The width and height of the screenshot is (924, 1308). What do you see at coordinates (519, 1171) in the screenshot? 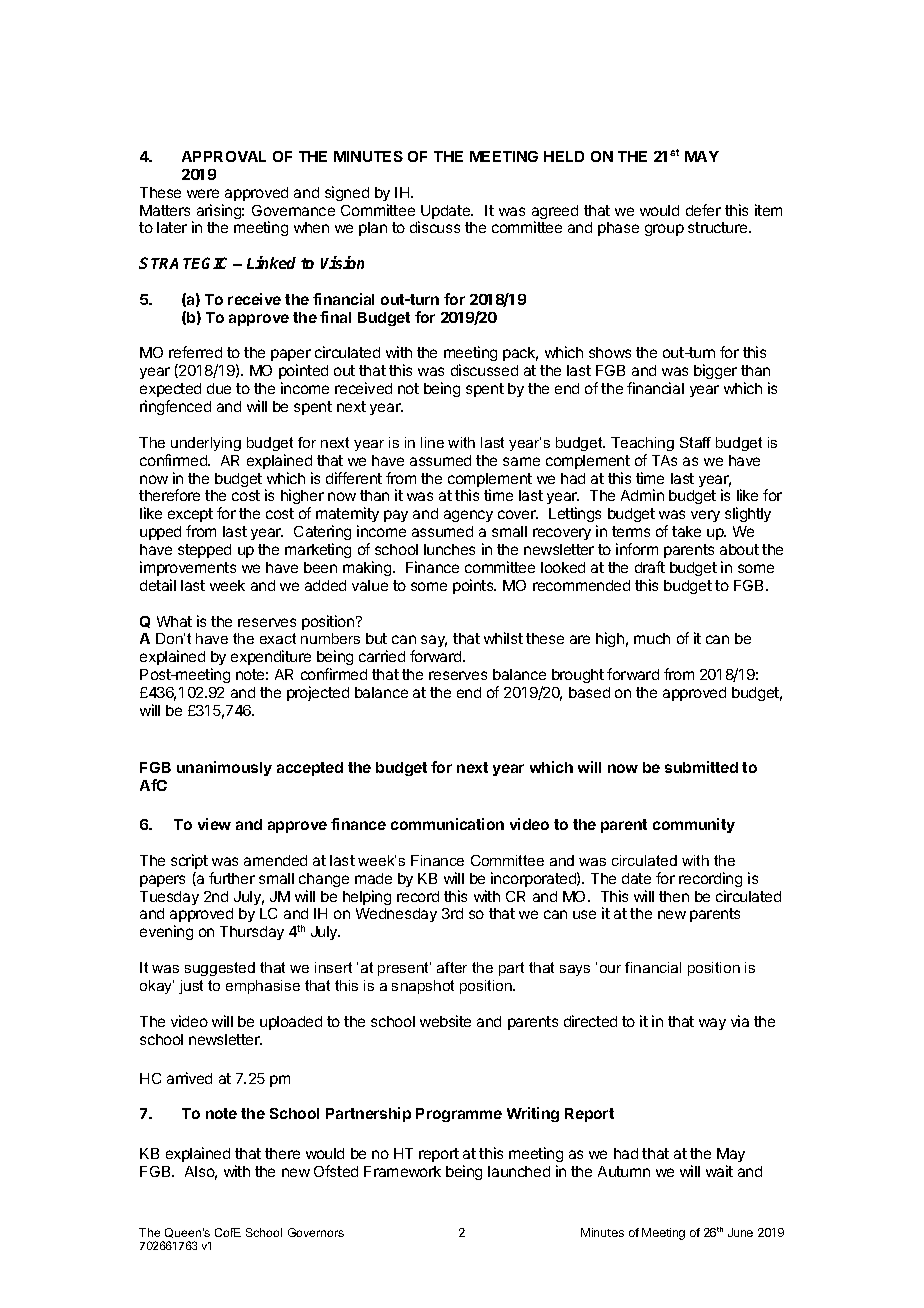
I see `launched` at bounding box center [519, 1171].
